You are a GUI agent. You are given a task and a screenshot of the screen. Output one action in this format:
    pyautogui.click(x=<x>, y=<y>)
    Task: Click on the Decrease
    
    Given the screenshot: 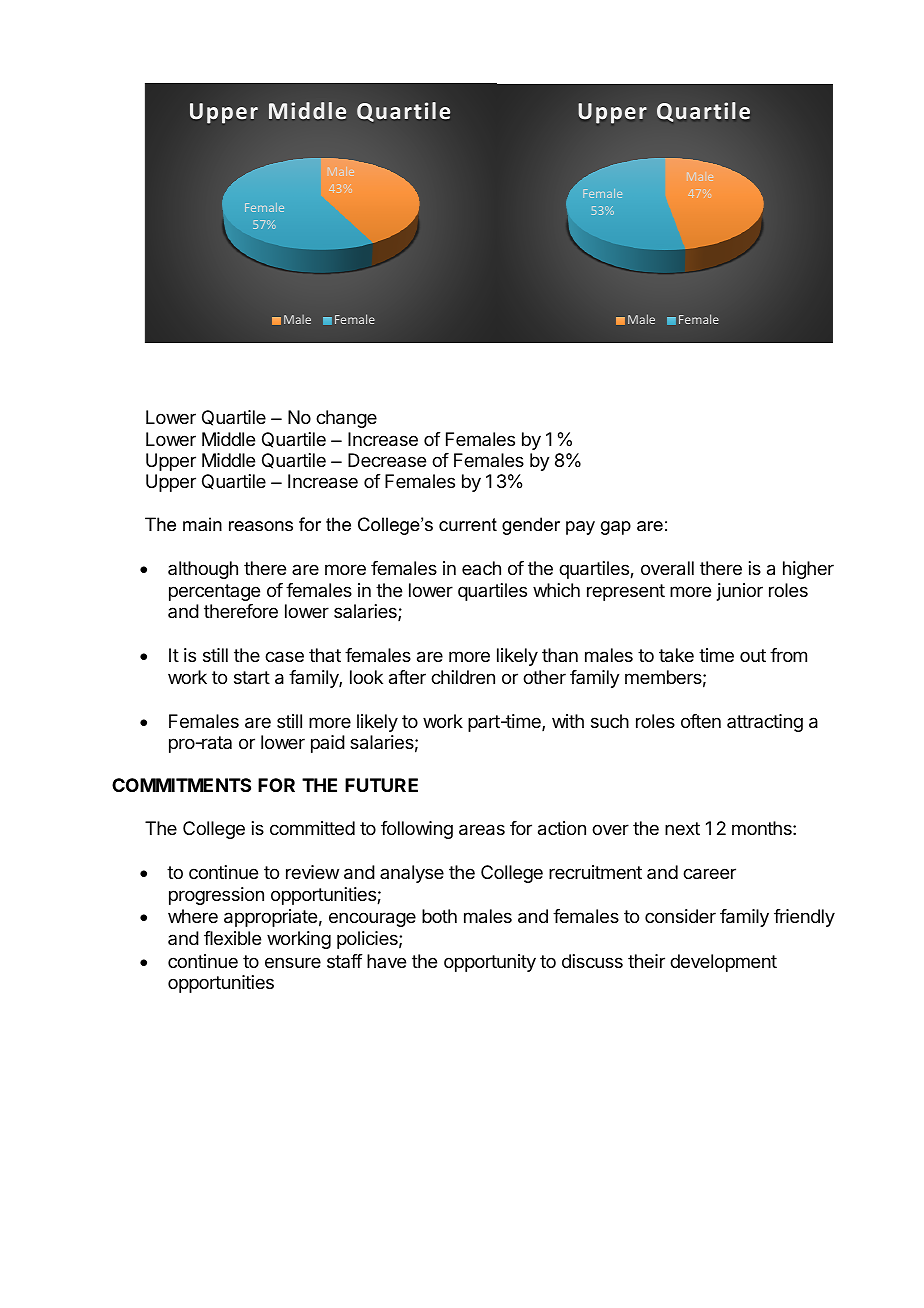 What is the action you would take?
    pyautogui.click(x=387, y=460)
